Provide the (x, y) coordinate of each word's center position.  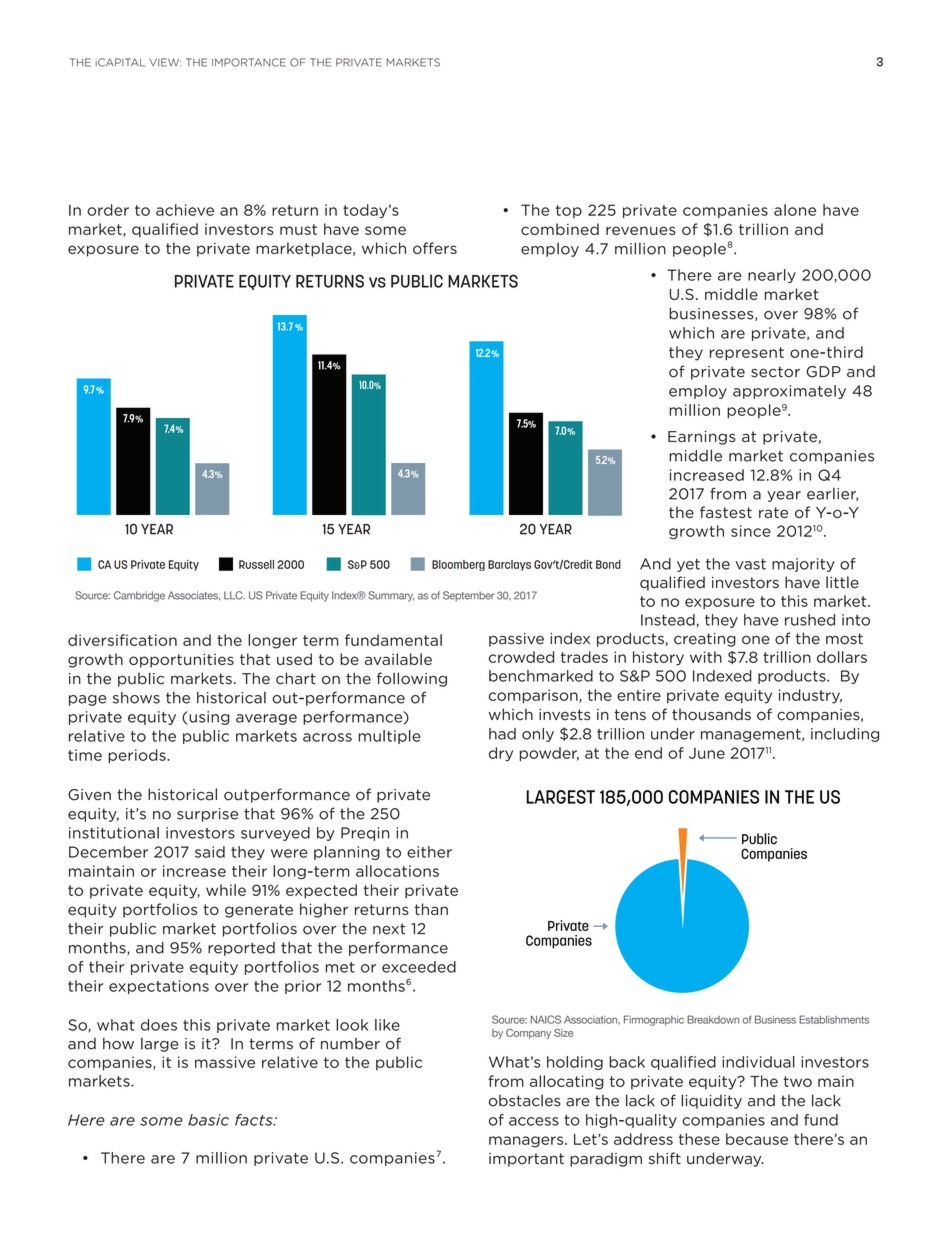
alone (795, 210)
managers (527, 1142)
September (468, 596)
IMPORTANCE (249, 62)
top (569, 211)
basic (208, 1120)
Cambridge (139, 596)
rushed (810, 620)
